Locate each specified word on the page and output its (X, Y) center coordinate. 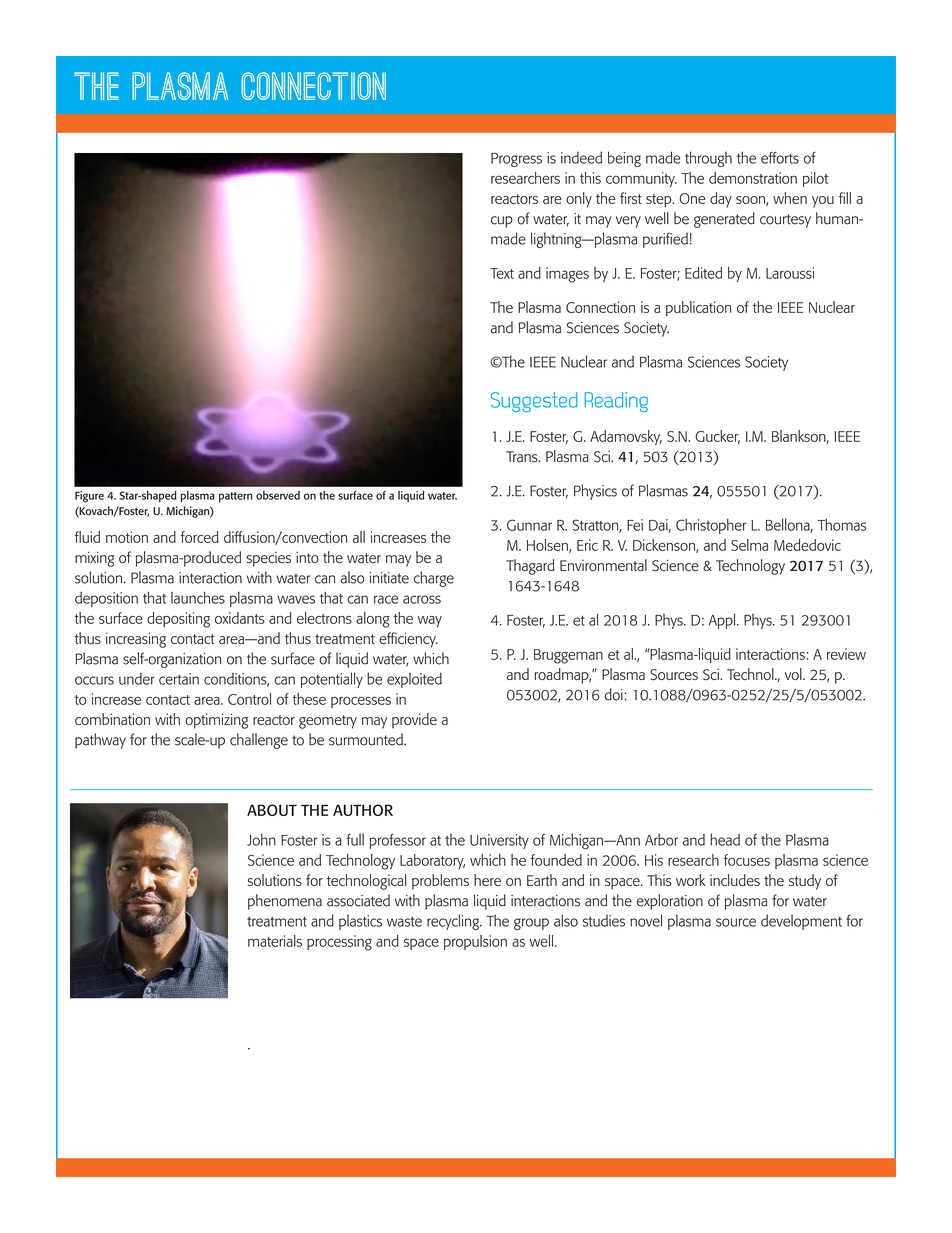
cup (502, 222)
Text (502, 273)
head (725, 839)
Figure (89, 497)
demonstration (753, 178)
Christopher (711, 526)
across (422, 599)
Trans (523, 457)
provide (414, 721)
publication (698, 309)
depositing (178, 620)
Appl (723, 621)
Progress (516, 159)
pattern (236, 497)
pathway (100, 741)
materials (275, 941)
